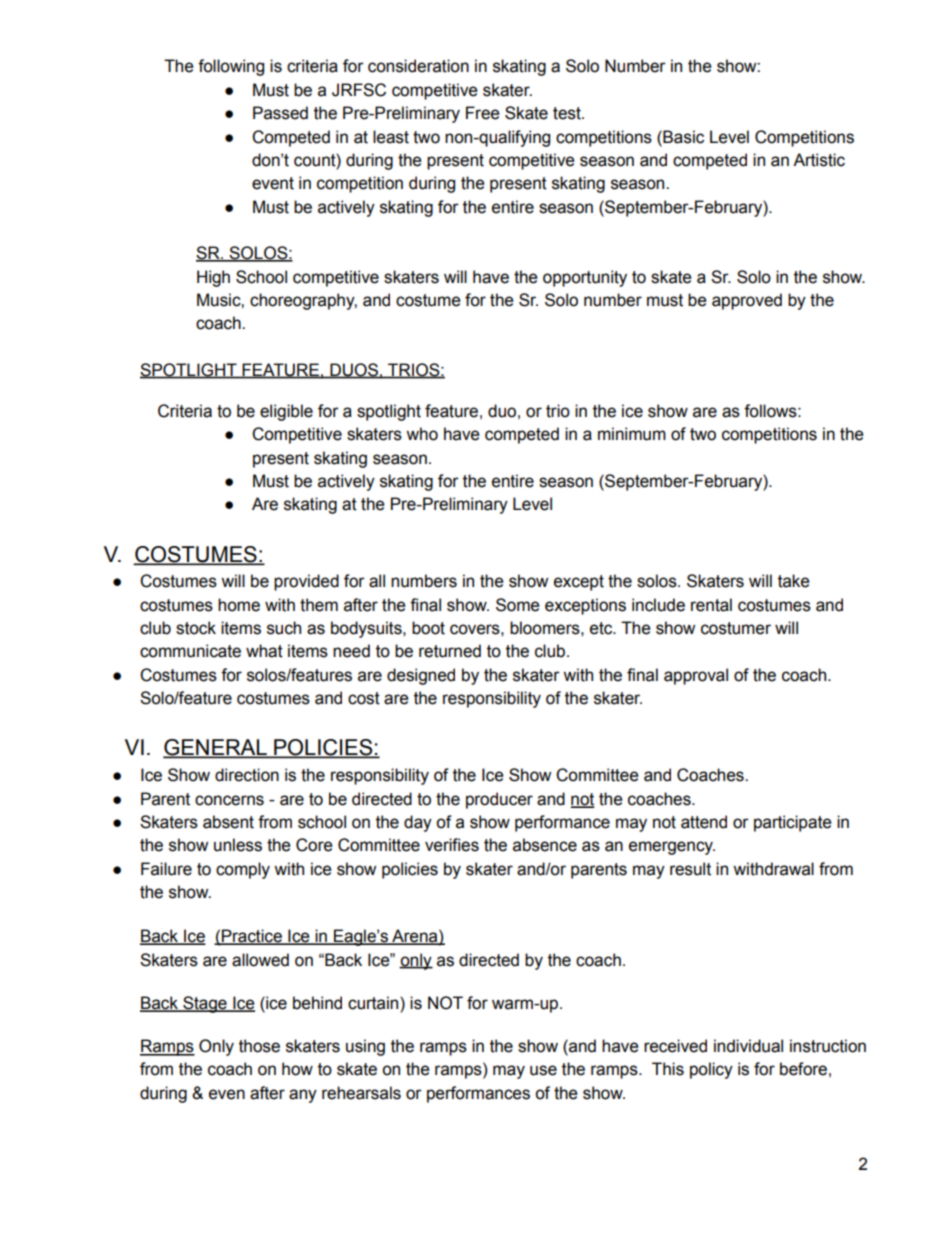 The height and width of the screenshot is (1233, 952). What do you see at coordinates (483, 113) in the screenshot?
I see `Free` at bounding box center [483, 113].
